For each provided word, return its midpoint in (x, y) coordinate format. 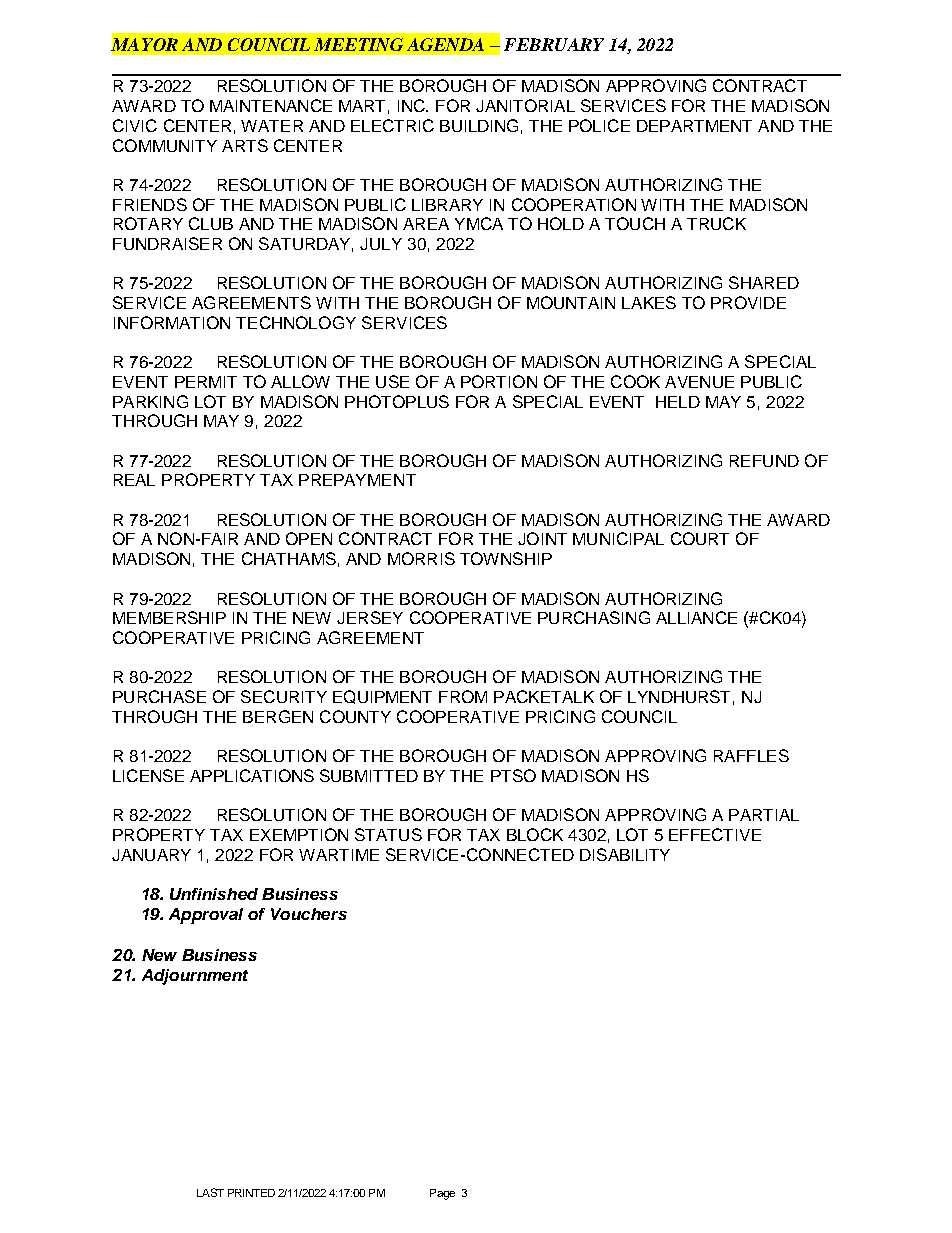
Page (442, 1194)
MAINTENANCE (271, 105)
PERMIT (206, 382)
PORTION (499, 381)
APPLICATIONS (252, 775)
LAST (210, 1192)
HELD (678, 402)
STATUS (388, 834)
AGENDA (445, 44)
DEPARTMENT (694, 126)
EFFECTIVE (715, 834)
